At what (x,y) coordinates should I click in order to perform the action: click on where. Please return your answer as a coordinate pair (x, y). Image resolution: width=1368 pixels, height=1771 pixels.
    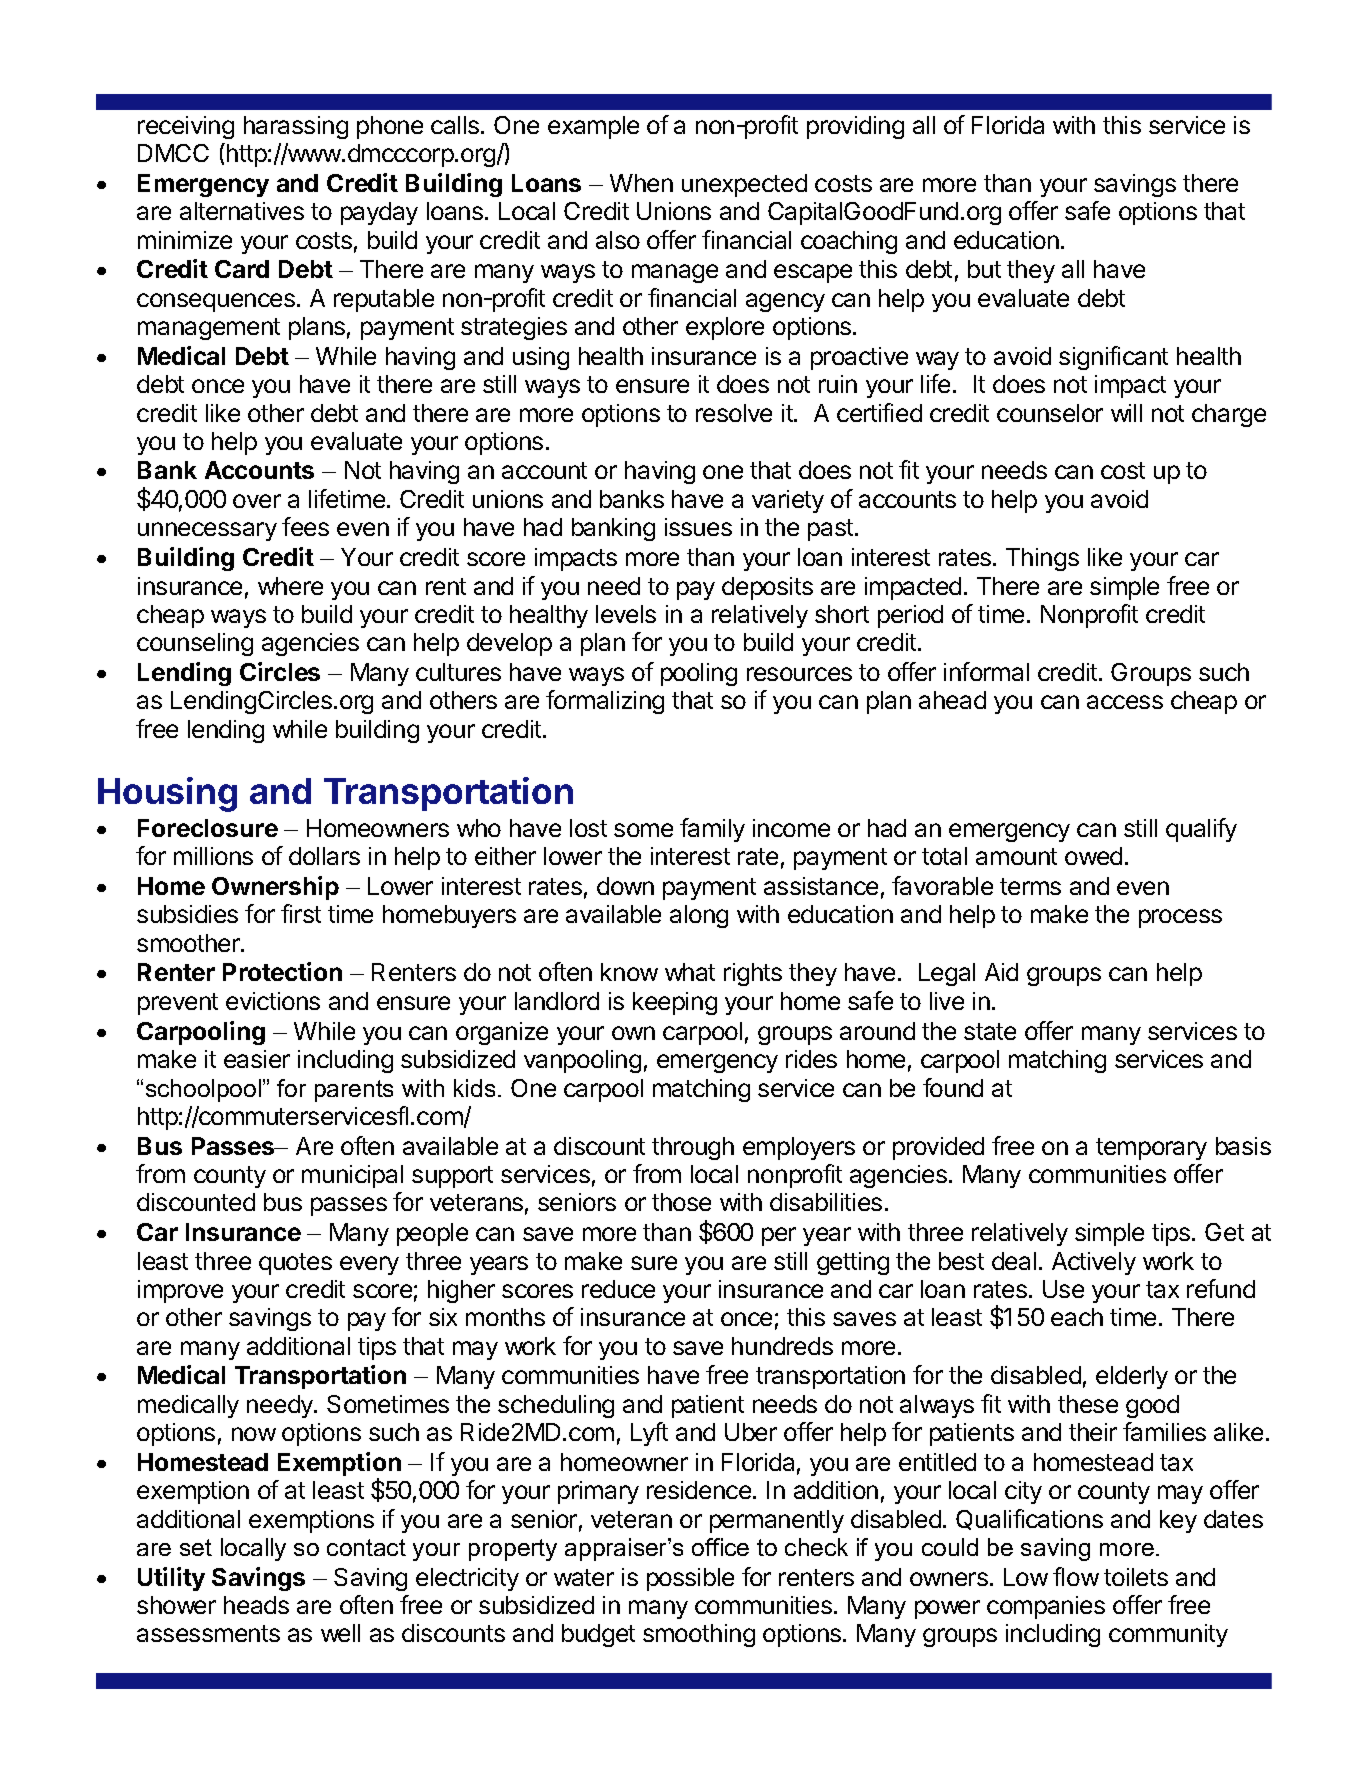
    Looking at the image, I should click on (290, 586).
